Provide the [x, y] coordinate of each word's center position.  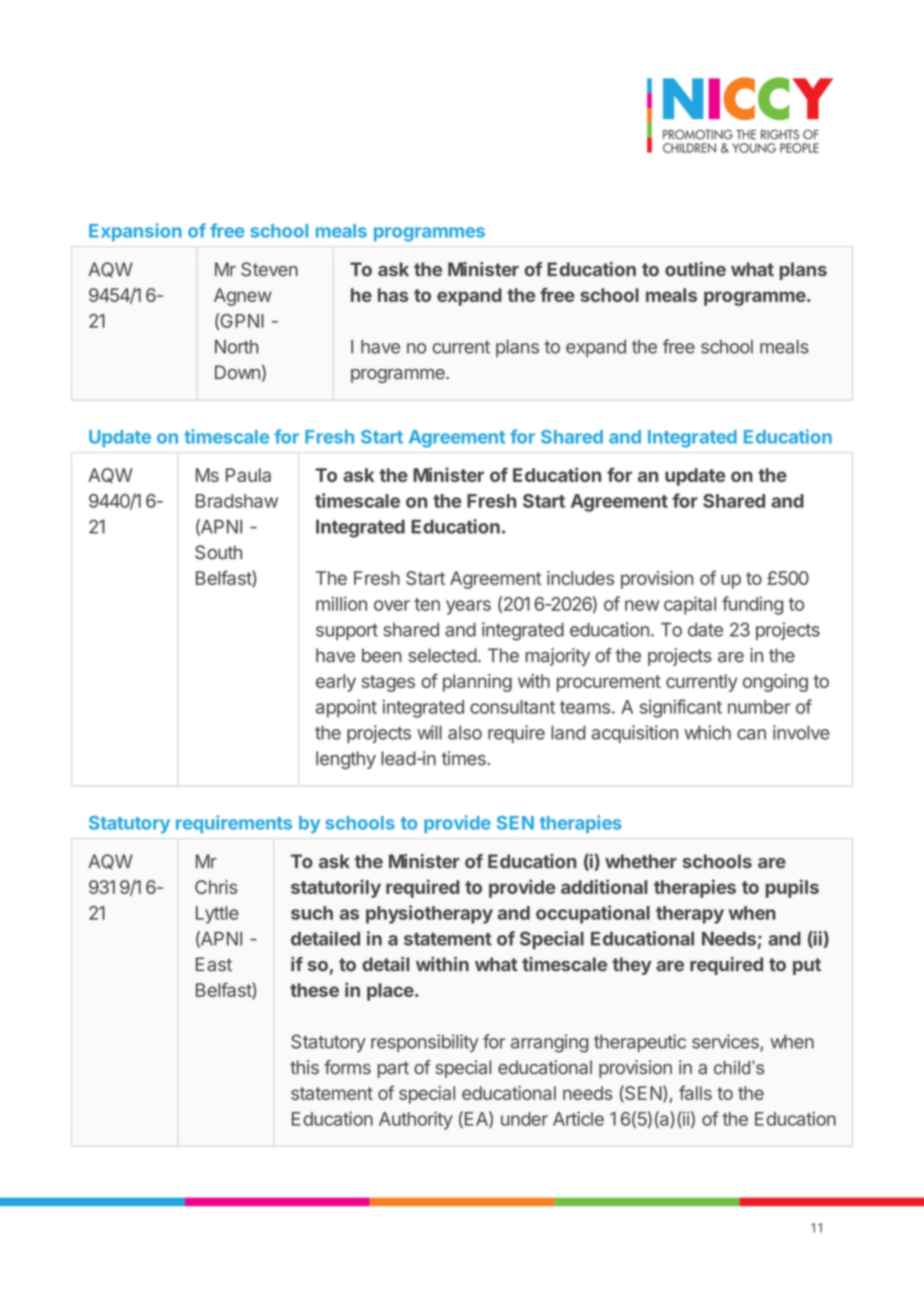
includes [580, 578]
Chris [216, 887]
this [304, 1067]
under [524, 1119]
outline [695, 269]
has [393, 295]
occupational [593, 914]
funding [752, 605]
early [336, 683]
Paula [248, 475]
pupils [792, 888]
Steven [269, 269]
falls [695, 1092]
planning [477, 683]
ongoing [775, 683]
